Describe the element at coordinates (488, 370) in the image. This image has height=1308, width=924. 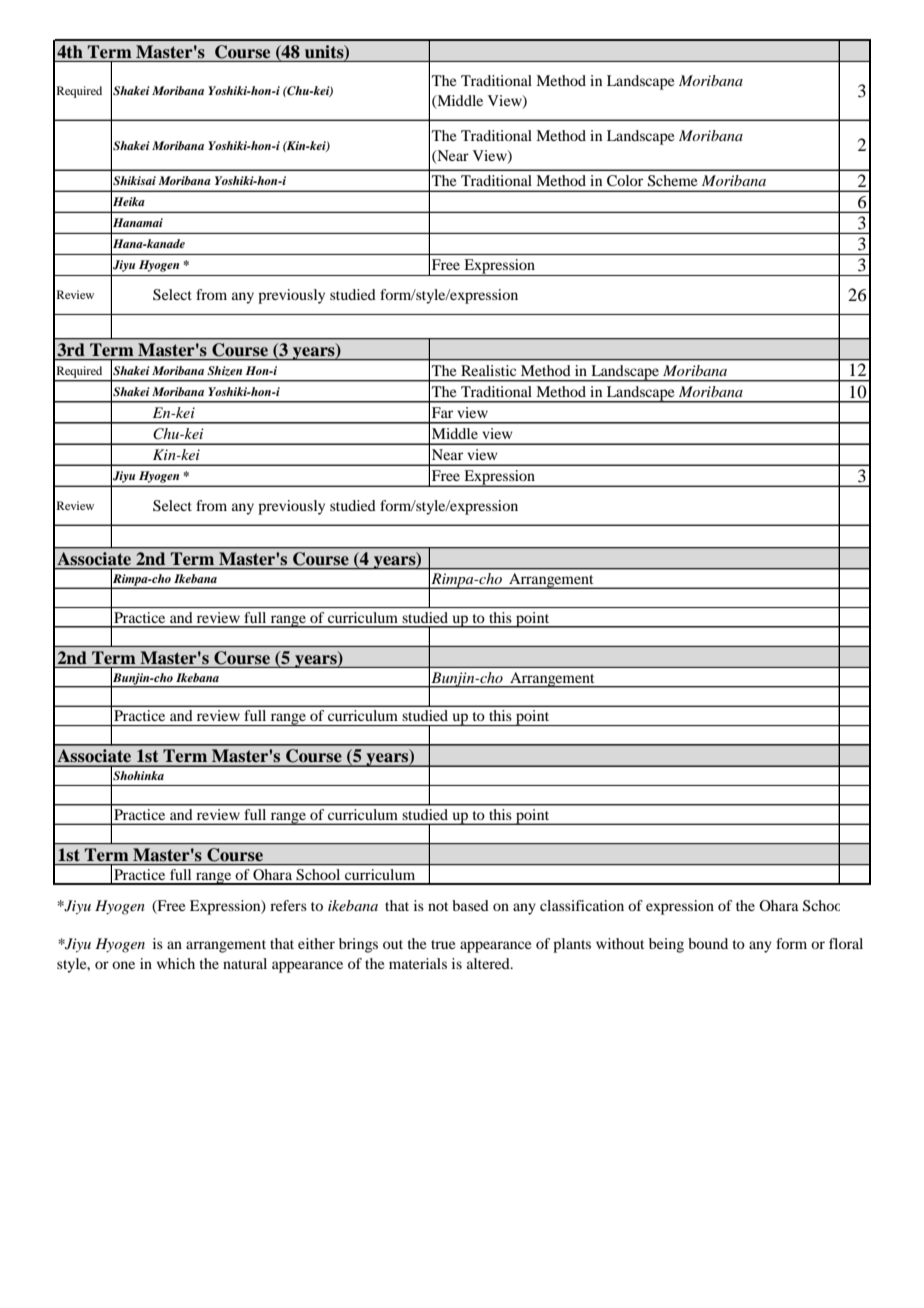
I see `Realistic` at that location.
